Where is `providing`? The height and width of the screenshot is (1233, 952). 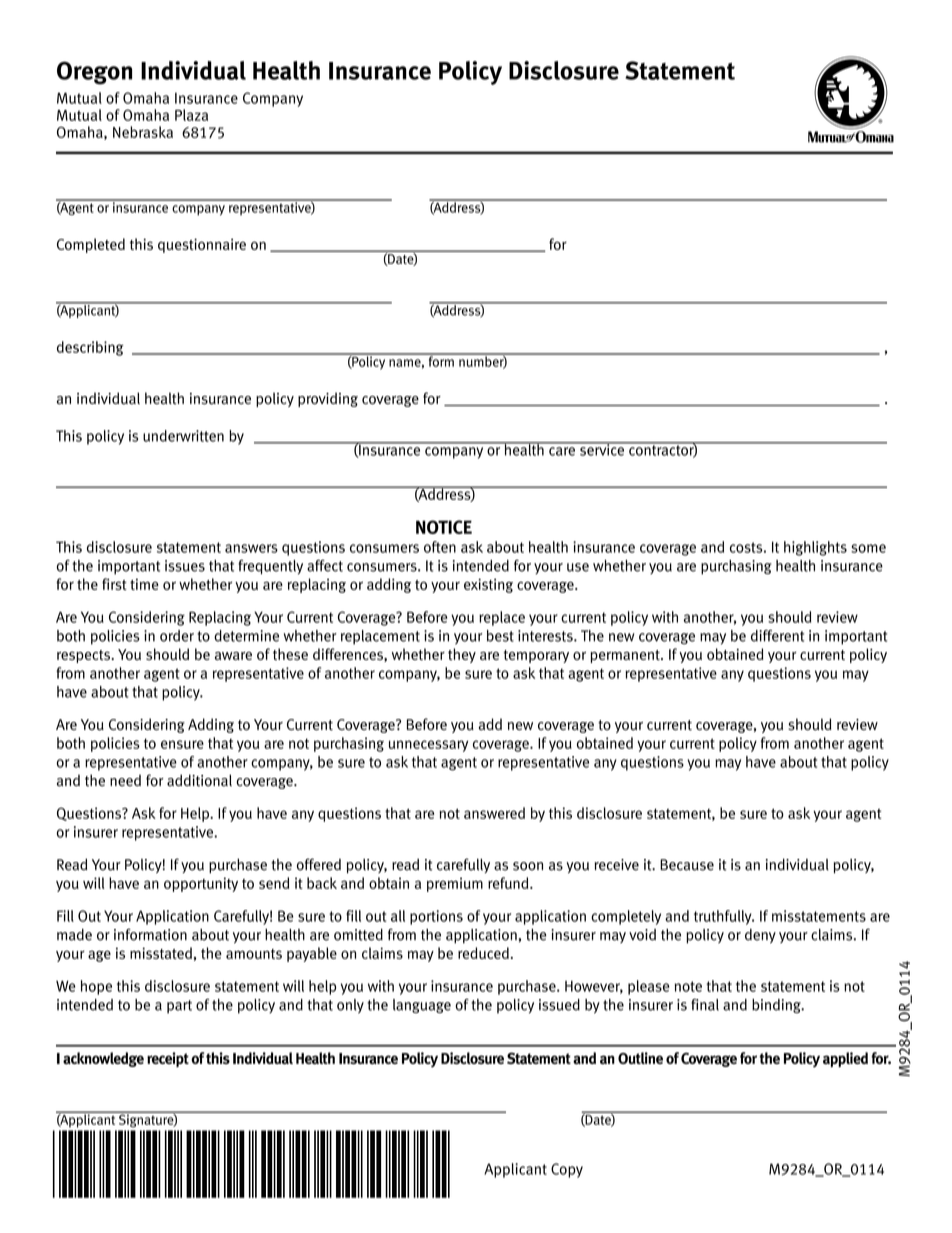
providing is located at coordinates (328, 399).
